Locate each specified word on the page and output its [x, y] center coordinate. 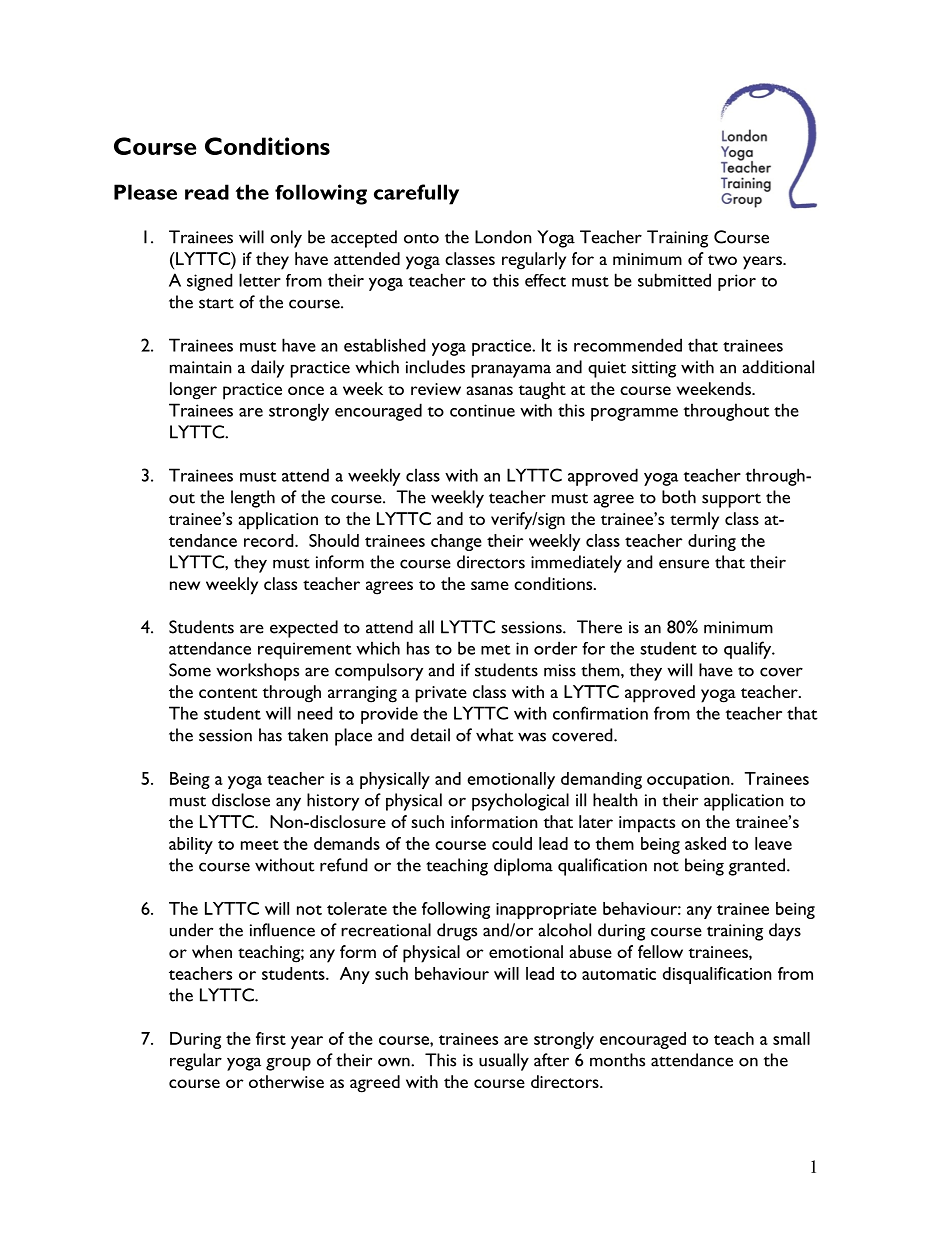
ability [191, 845]
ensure [684, 564]
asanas [490, 390]
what [494, 735]
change [456, 542]
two [722, 260]
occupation [689, 781]
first [271, 1038]
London [503, 237]
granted [757, 867]
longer [193, 391]
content [228, 693]
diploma [523, 867]
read [207, 192]
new [185, 585]
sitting [654, 369]
